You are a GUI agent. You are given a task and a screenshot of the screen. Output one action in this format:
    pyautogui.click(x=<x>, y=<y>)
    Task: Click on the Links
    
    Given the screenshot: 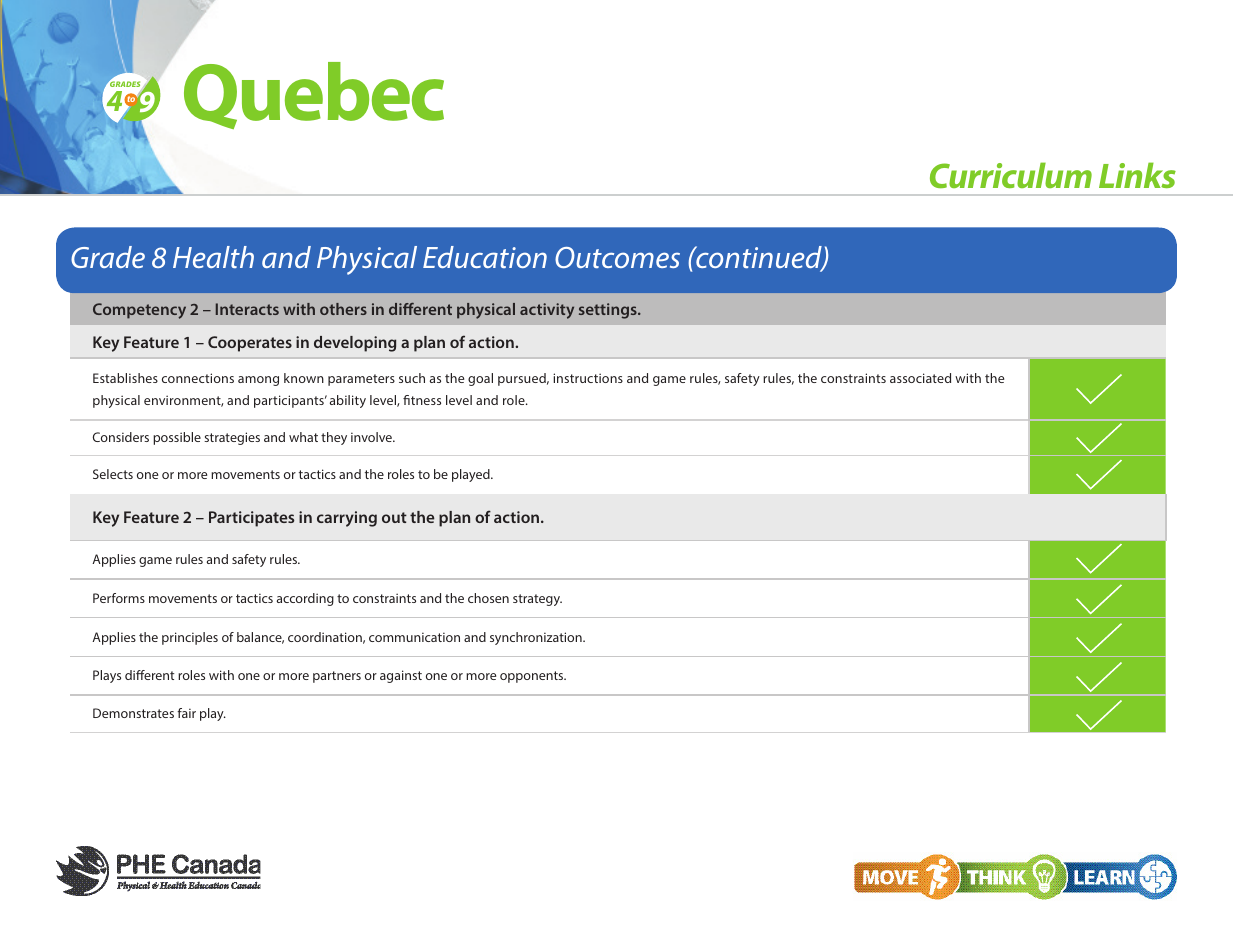 What is the action you would take?
    pyautogui.click(x=1137, y=175)
